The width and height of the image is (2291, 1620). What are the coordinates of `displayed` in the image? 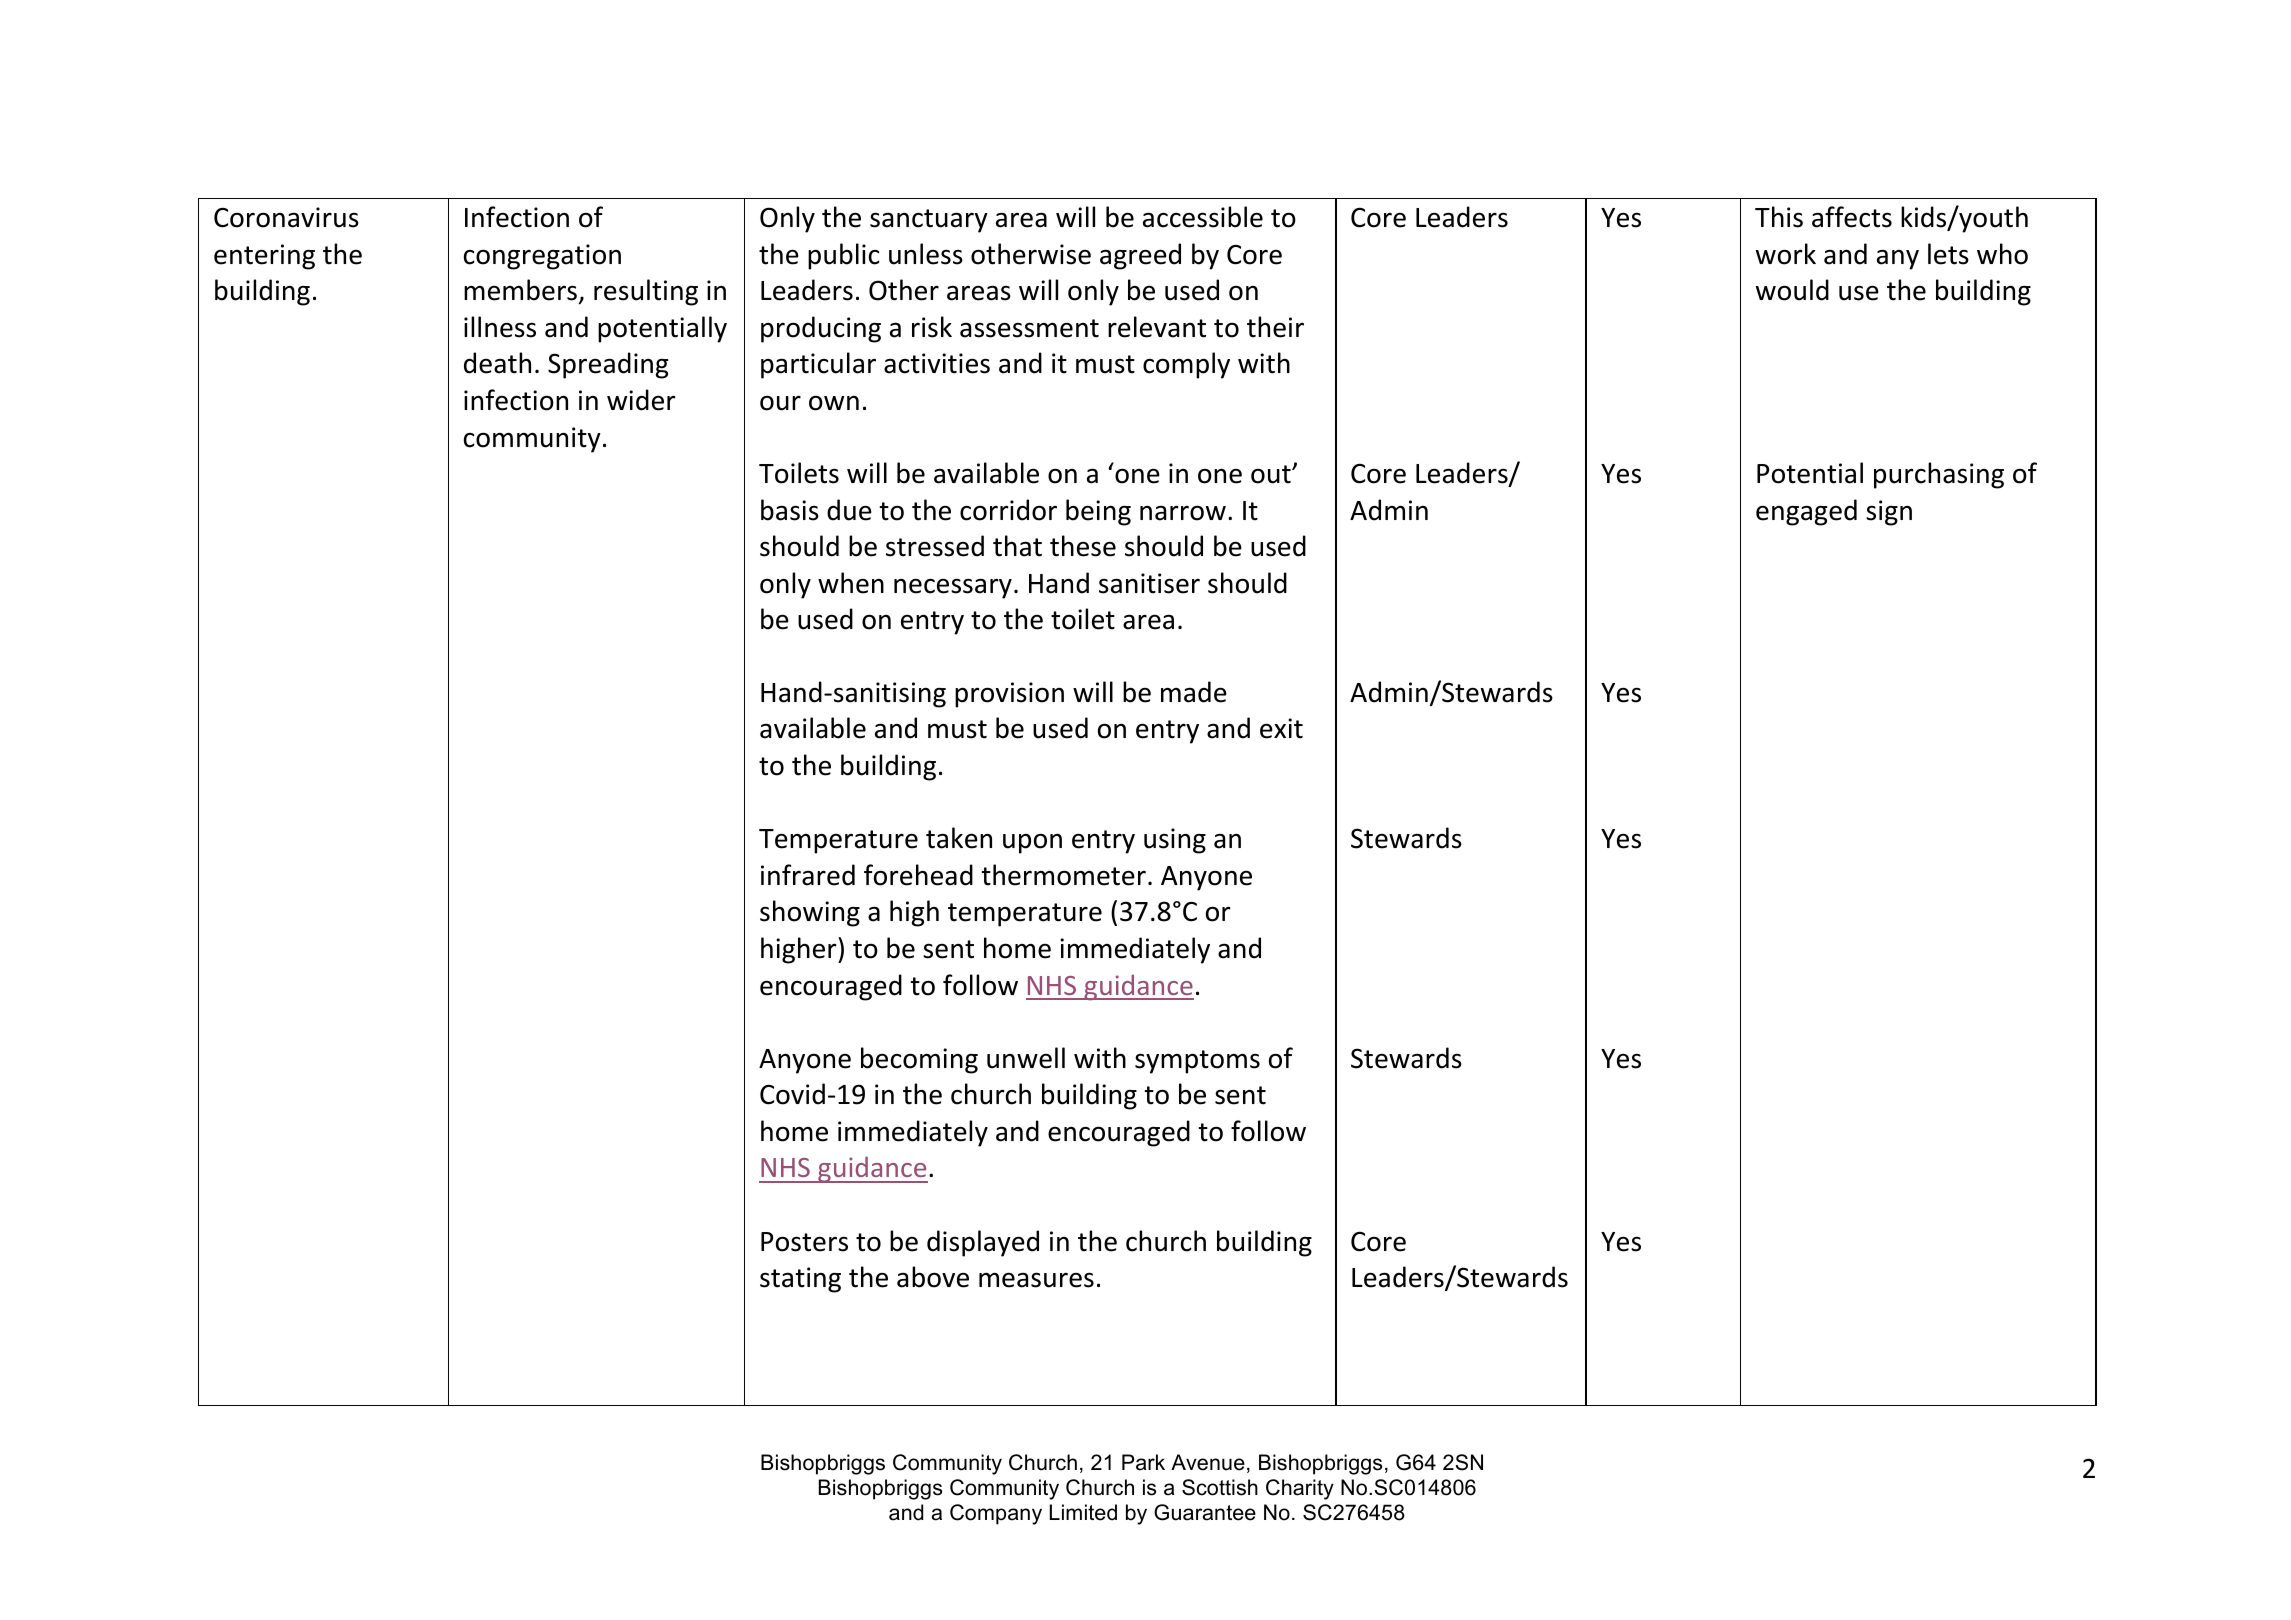 It's located at (983, 1243).
